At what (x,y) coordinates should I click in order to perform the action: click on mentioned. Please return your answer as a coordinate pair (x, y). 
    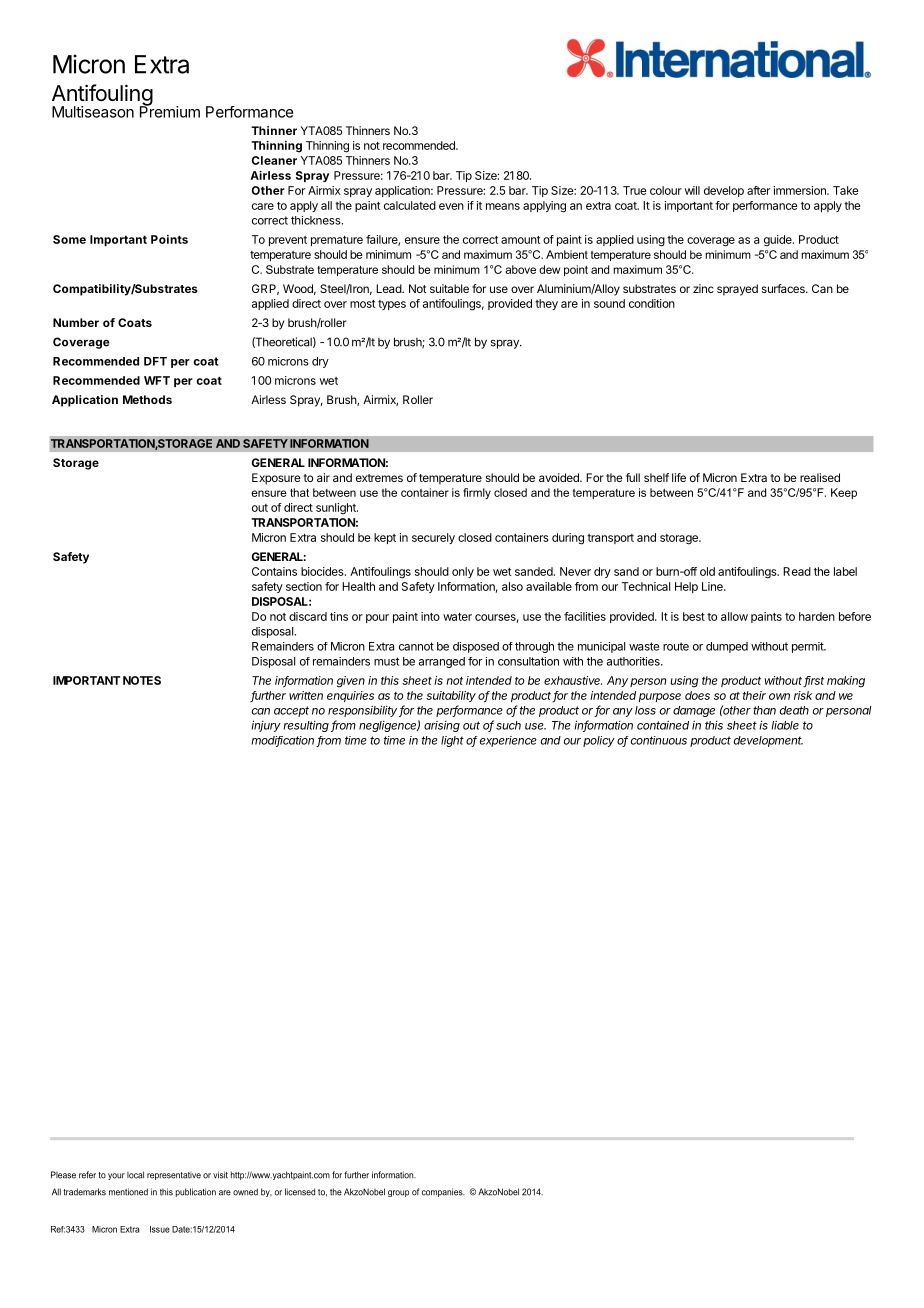
    Looking at the image, I should click on (128, 1192).
